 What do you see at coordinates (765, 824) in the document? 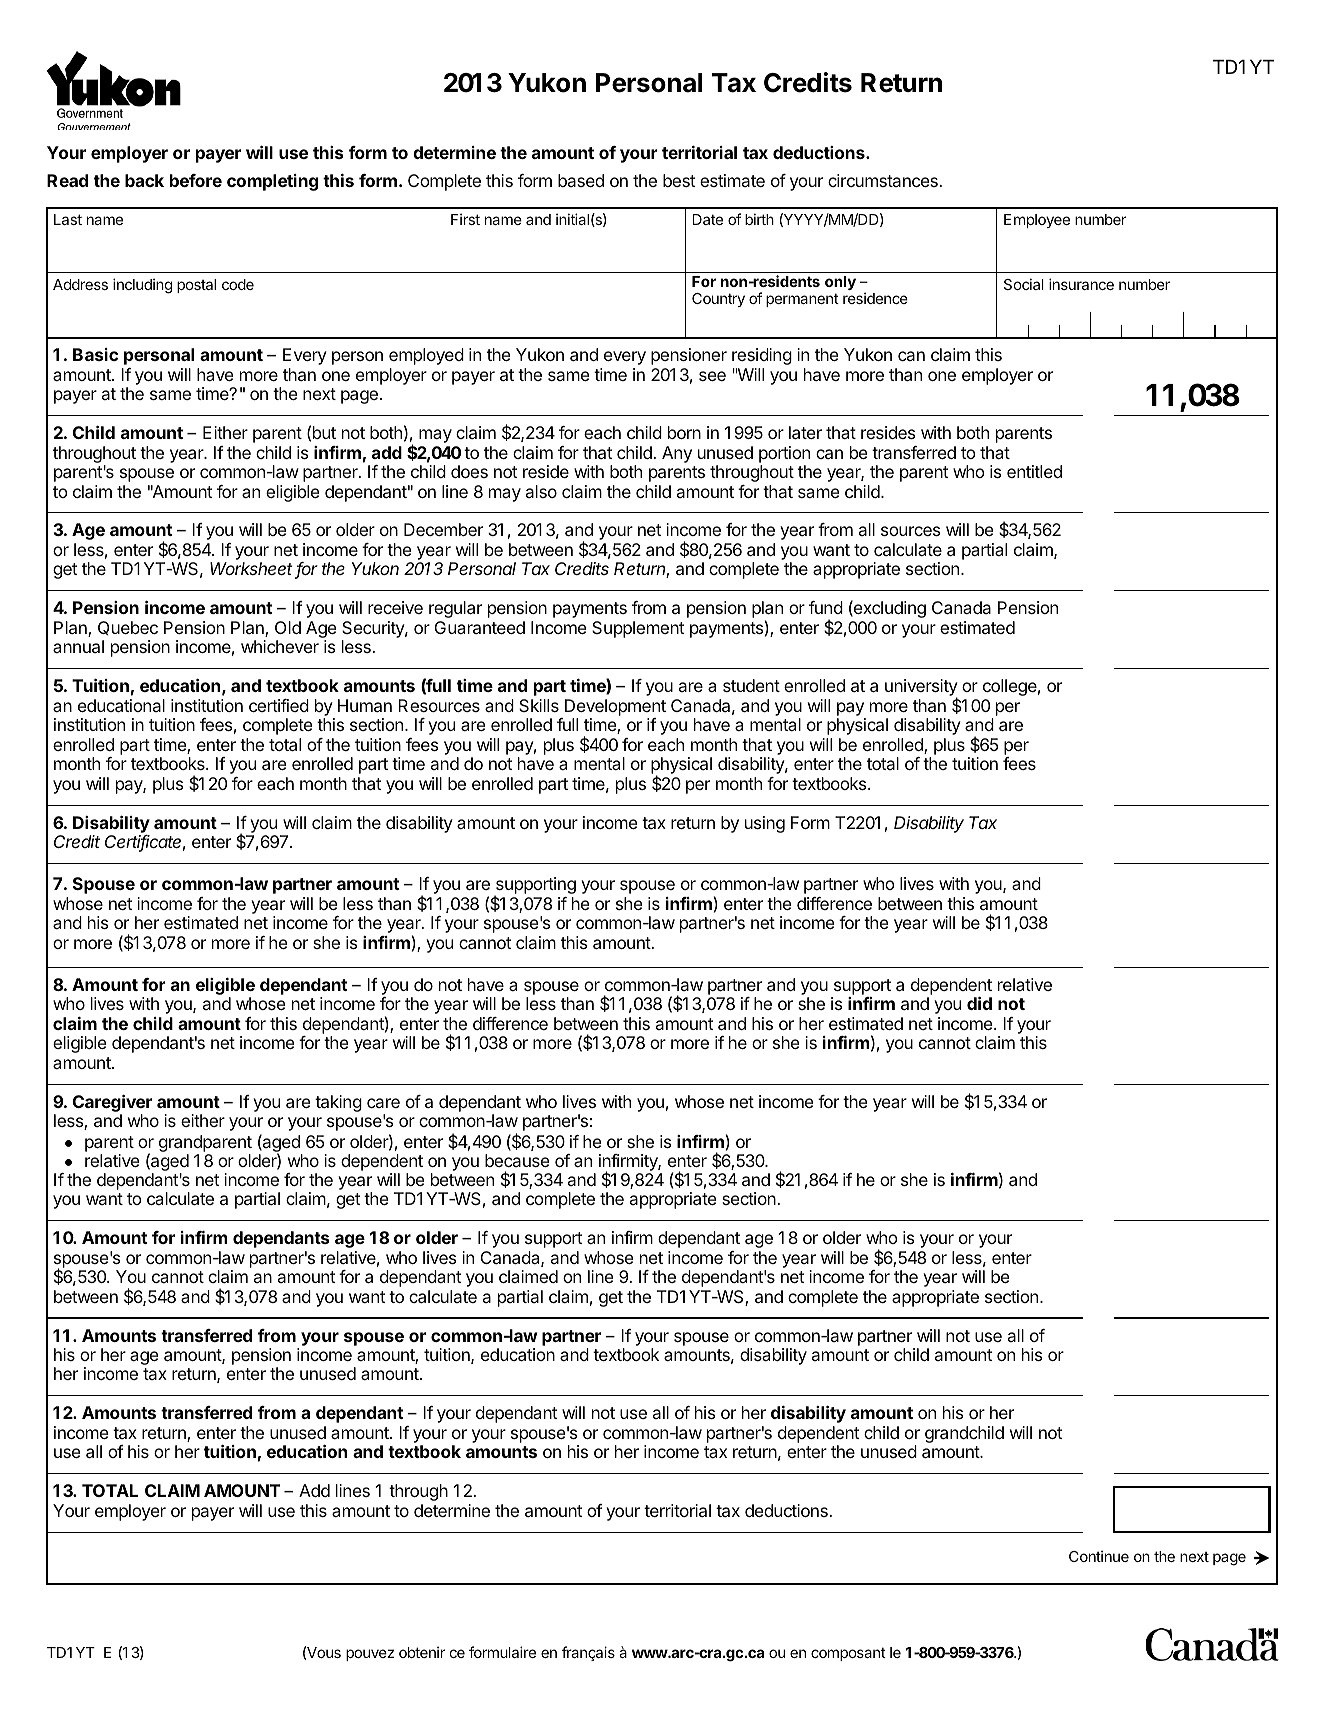
I see `using` at bounding box center [765, 824].
